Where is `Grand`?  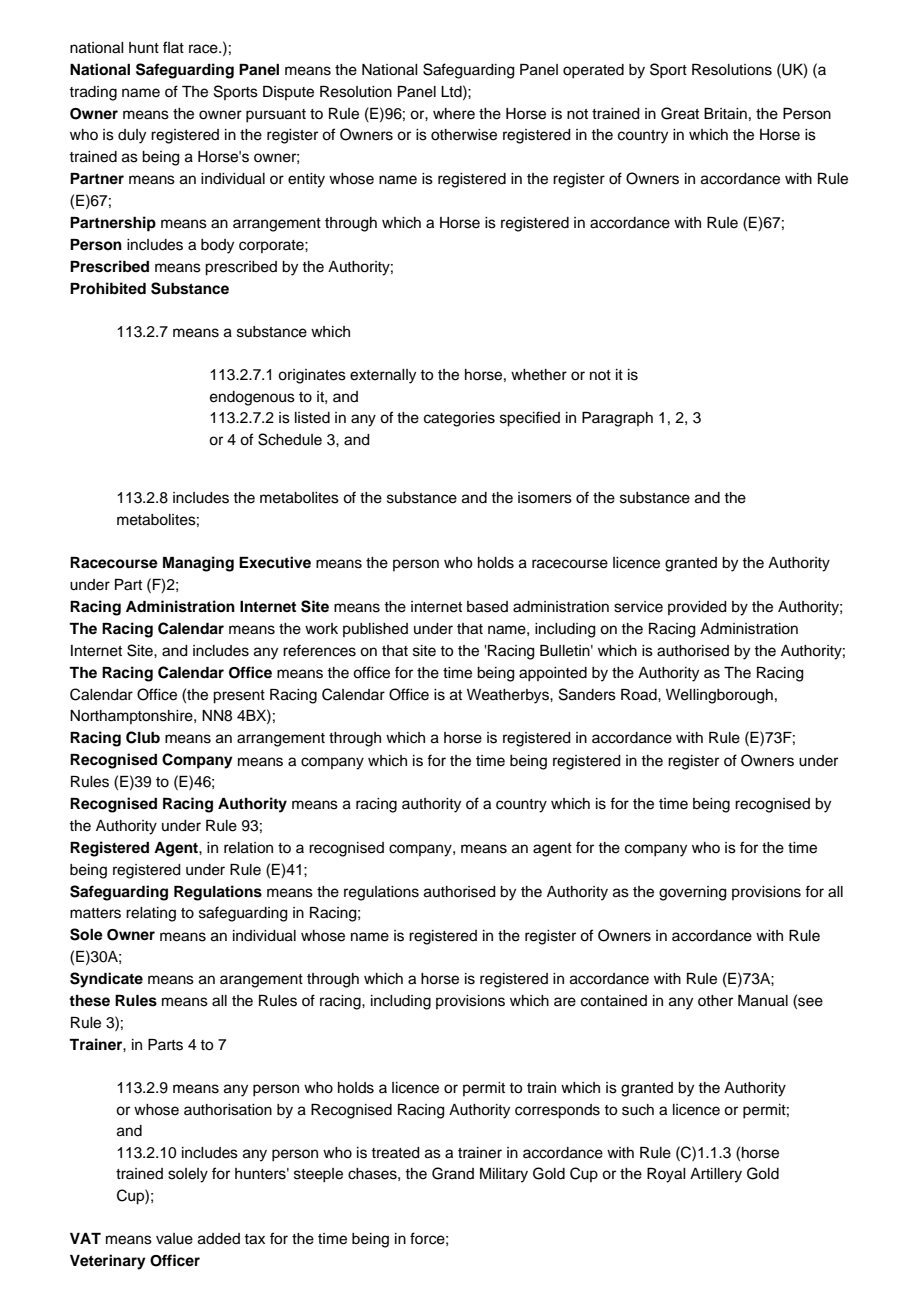 Grand is located at coordinates (453, 1173).
